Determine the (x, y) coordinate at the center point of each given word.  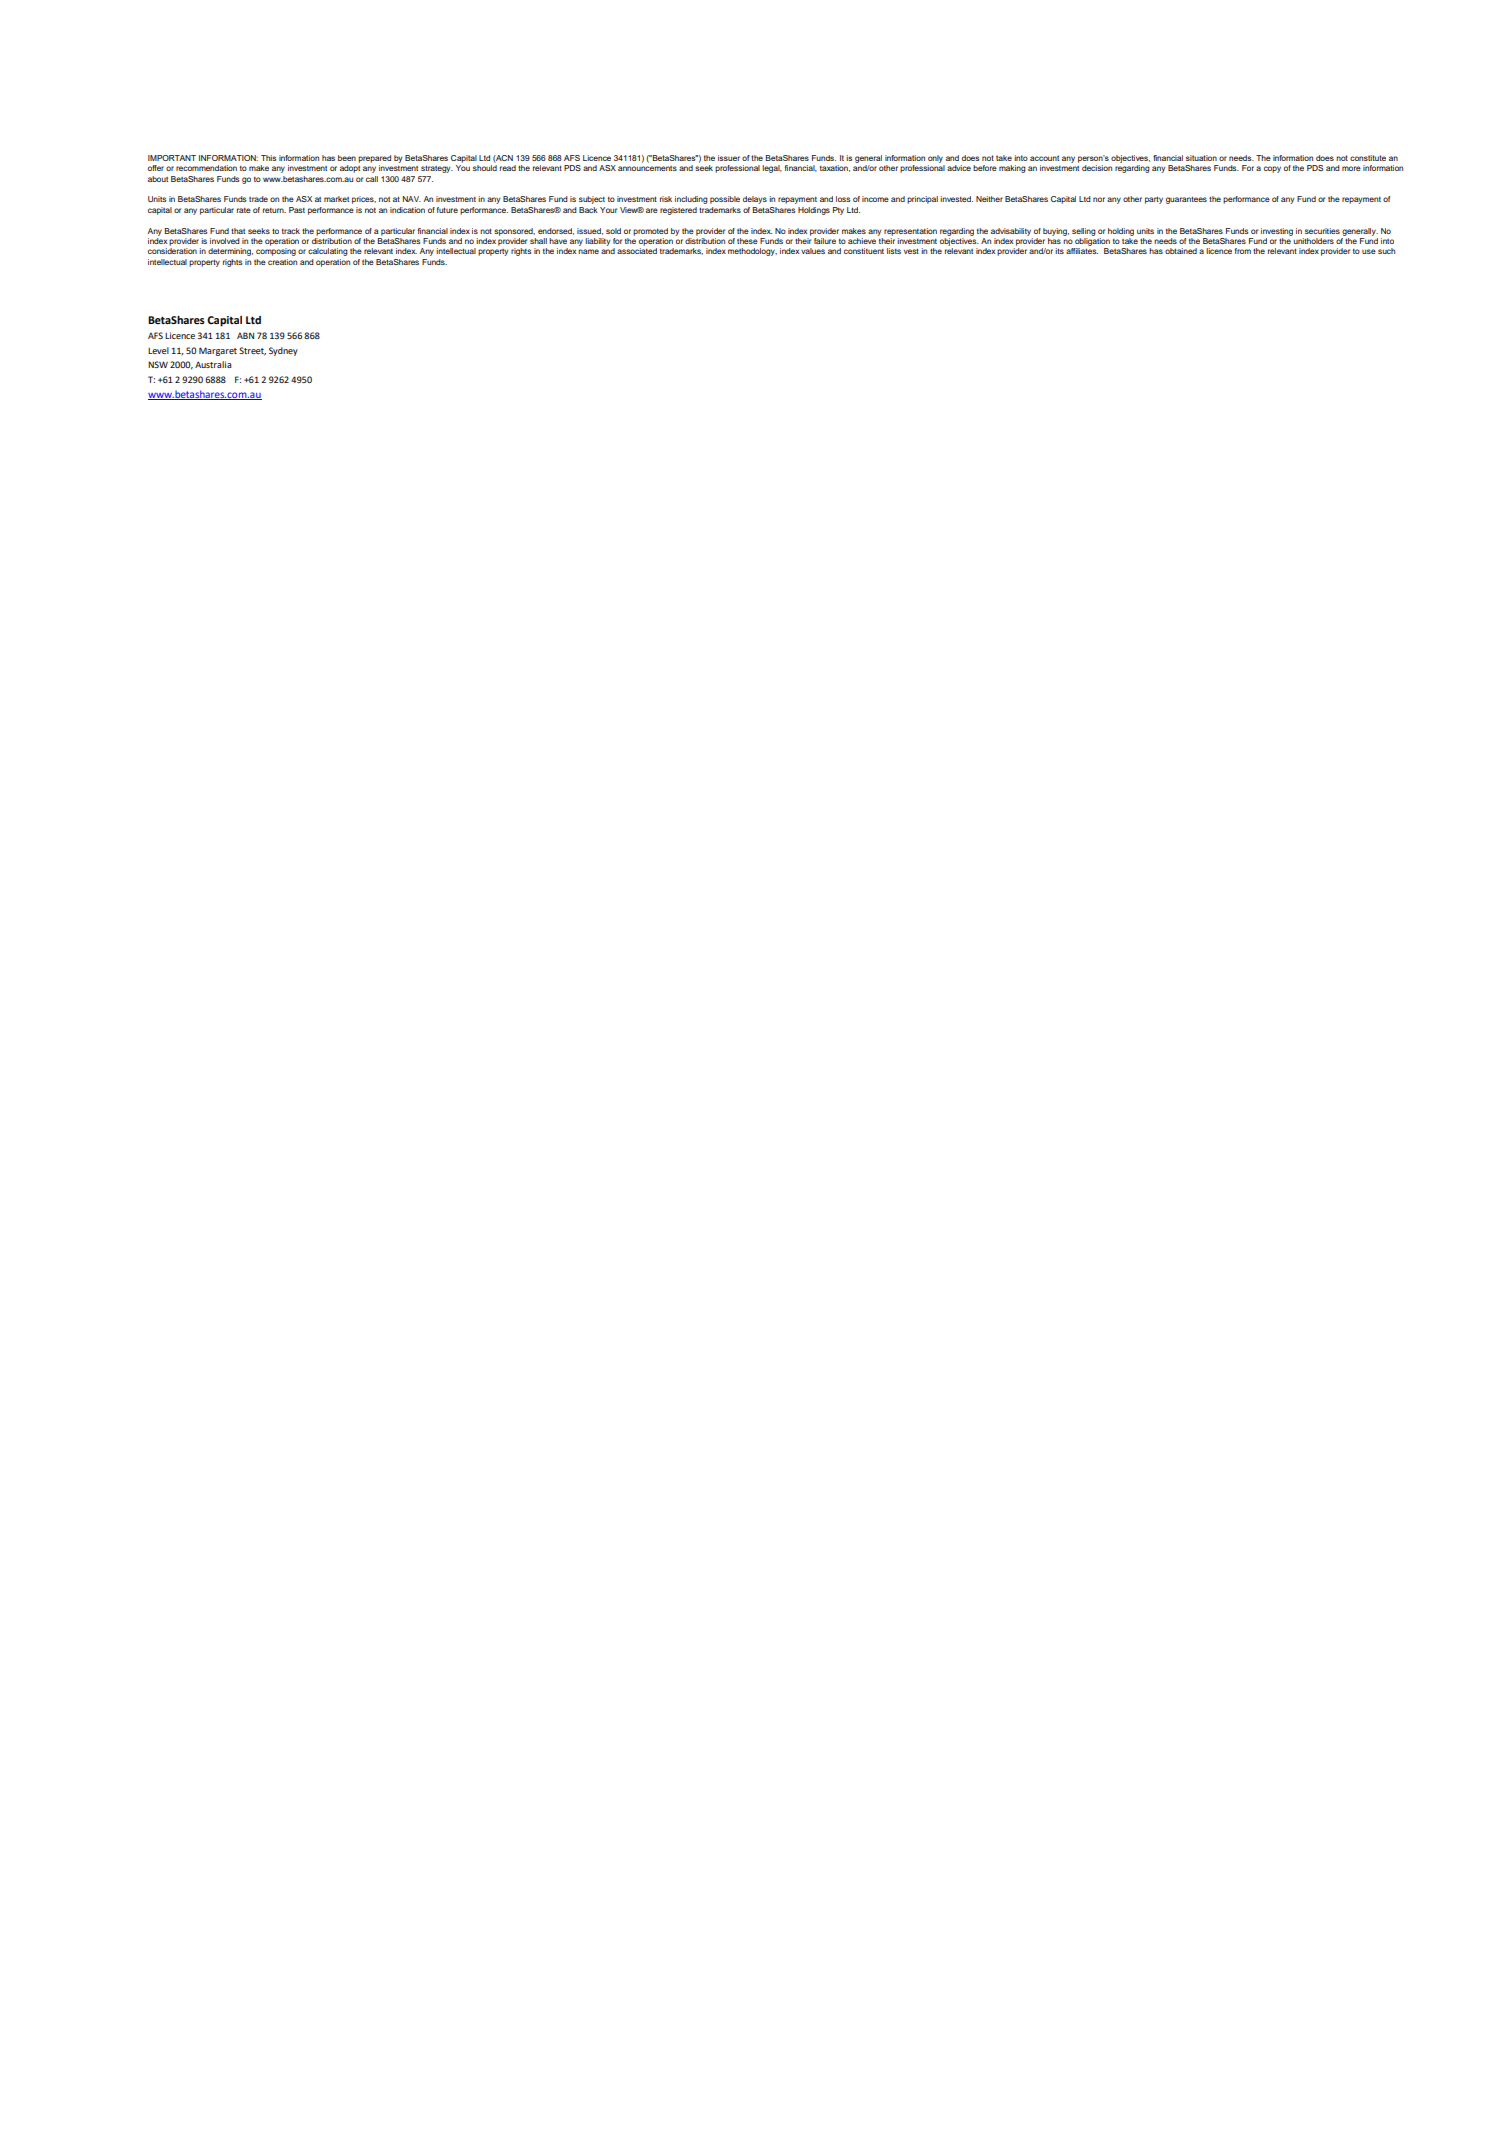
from (1243, 251)
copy (1272, 169)
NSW (158, 364)
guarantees (1186, 200)
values (813, 251)
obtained (1181, 251)
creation (282, 262)
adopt (350, 169)
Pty (838, 211)
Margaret (218, 351)
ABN (245, 335)
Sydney (283, 351)
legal (772, 169)
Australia (213, 364)
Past (297, 210)
